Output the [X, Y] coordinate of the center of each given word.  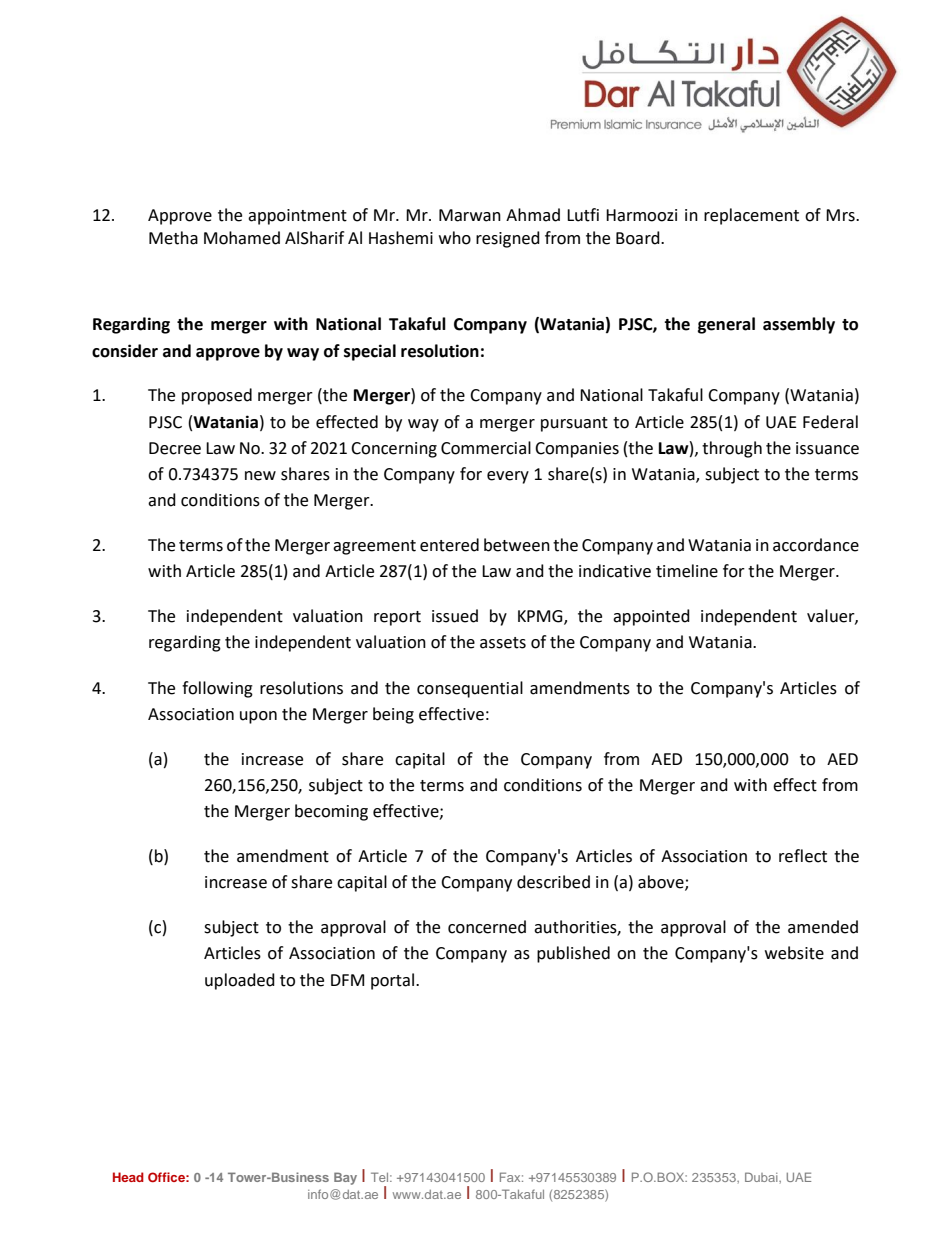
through [732, 449]
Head [128, 1177]
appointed [651, 617]
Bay [345, 1178]
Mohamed [242, 238]
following [217, 689]
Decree [175, 448]
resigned [508, 239]
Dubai [762, 1177]
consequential [470, 689]
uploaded [240, 981]
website [794, 953]
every [508, 477]
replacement [751, 216]
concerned [487, 927]
